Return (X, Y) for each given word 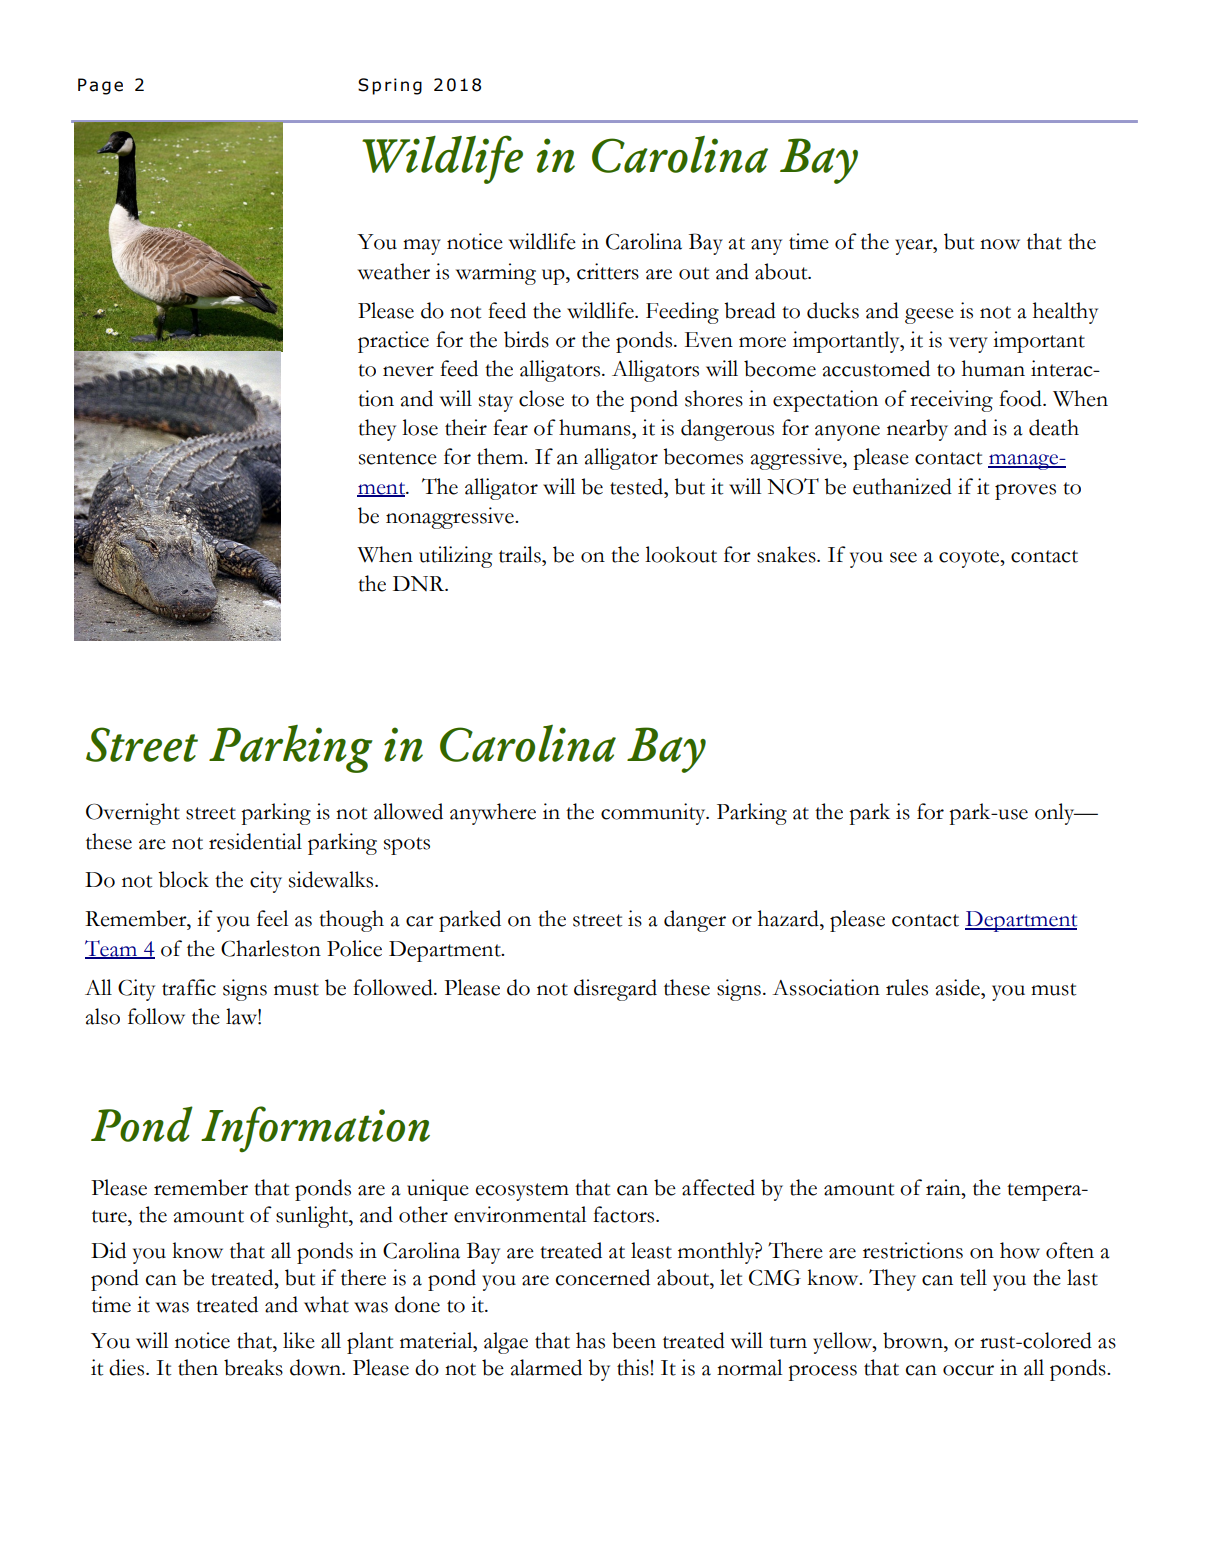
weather (394, 271)
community (654, 814)
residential (255, 841)
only (1056, 814)
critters (608, 271)
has (590, 1340)
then (198, 1367)
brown (914, 1340)
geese (929, 316)
